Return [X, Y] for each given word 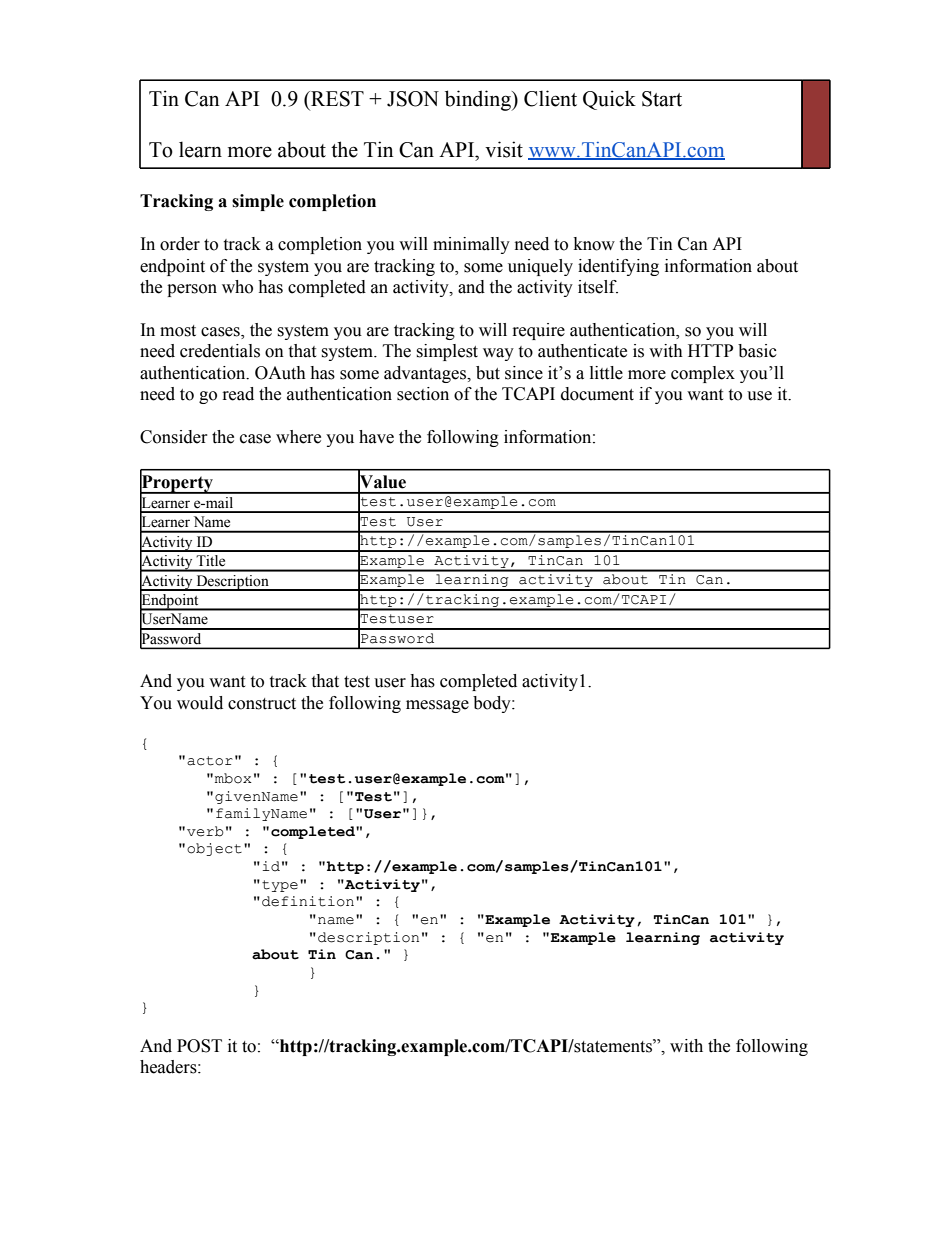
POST [199, 1046]
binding [479, 100]
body [493, 704]
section [423, 394]
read [238, 394]
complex [703, 374]
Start [662, 99]
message [437, 706]
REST [336, 99]
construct [262, 704]
